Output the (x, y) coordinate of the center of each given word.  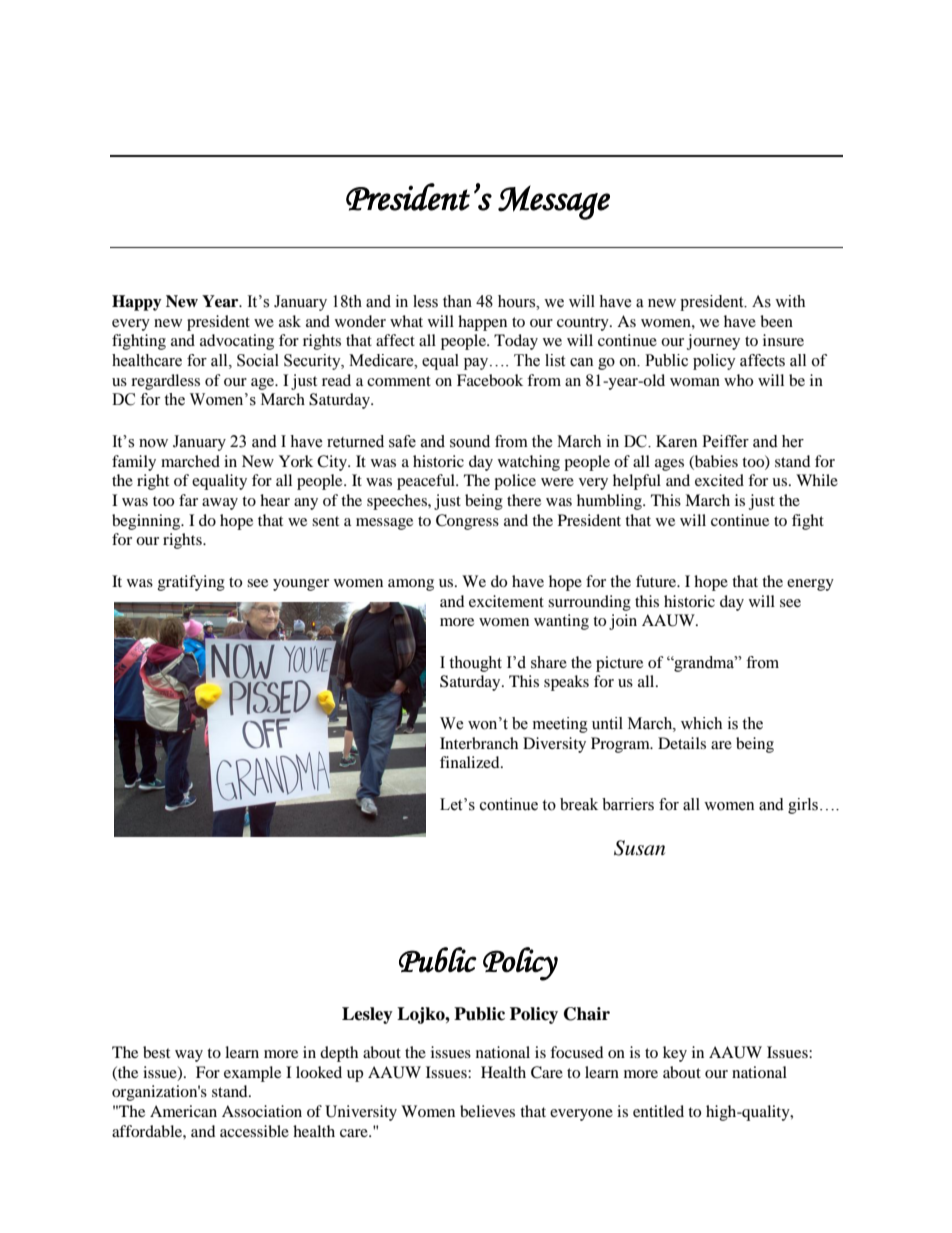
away (220, 504)
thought (475, 664)
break (579, 804)
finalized (471, 762)
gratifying (191, 583)
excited (719, 480)
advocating (237, 342)
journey (713, 342)
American (183, 1111)
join (623, 622)
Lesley (367, 1015)
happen (482, 323)
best (156, 1052)
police (515, 482)
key (675, 1054)
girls (803, 806)
